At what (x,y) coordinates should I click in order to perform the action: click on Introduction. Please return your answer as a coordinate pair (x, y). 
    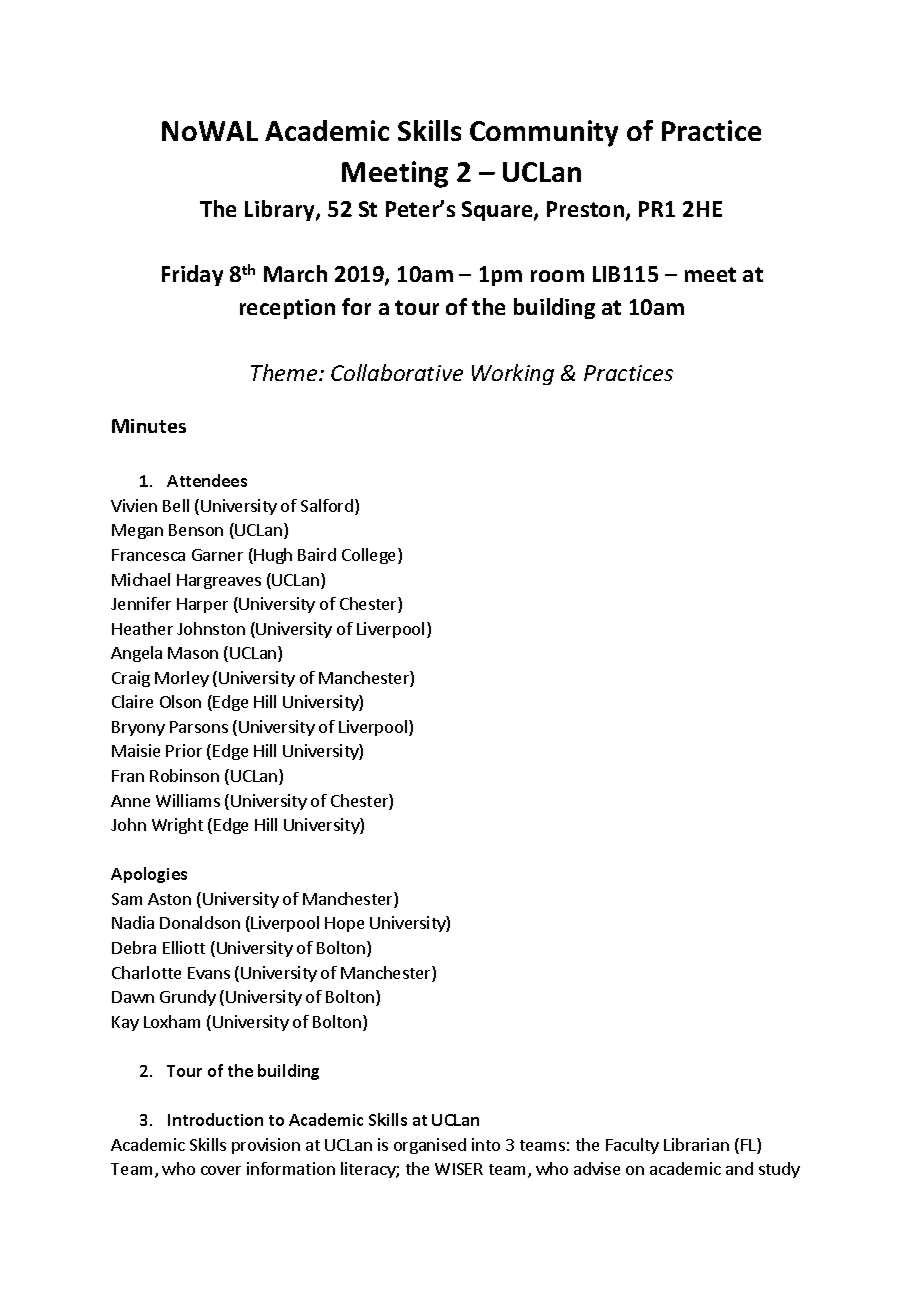
    Looking at the image, I should click on (215, 1119).
